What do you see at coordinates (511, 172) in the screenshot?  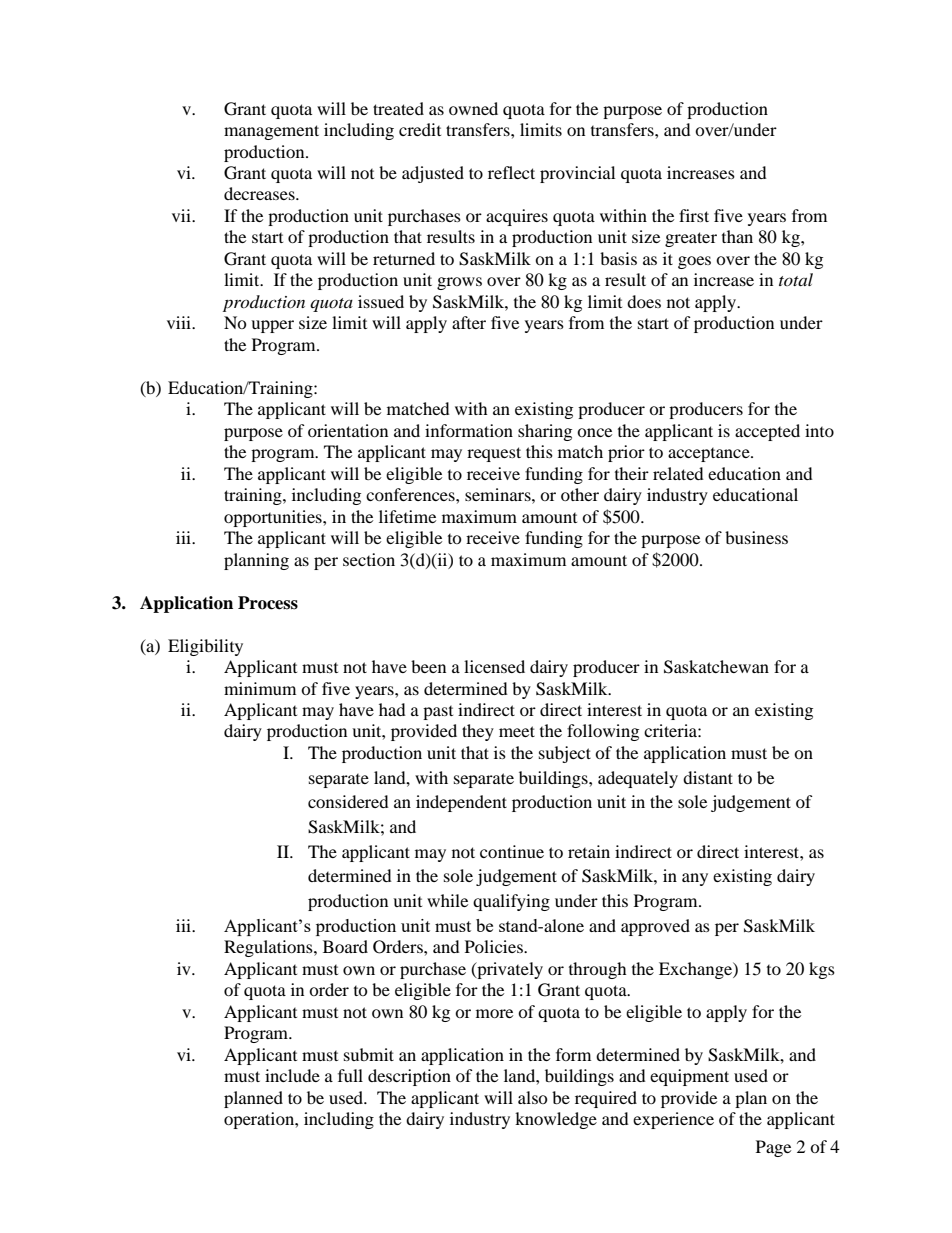 I see `reflect` at bounding box center [511, 172].
